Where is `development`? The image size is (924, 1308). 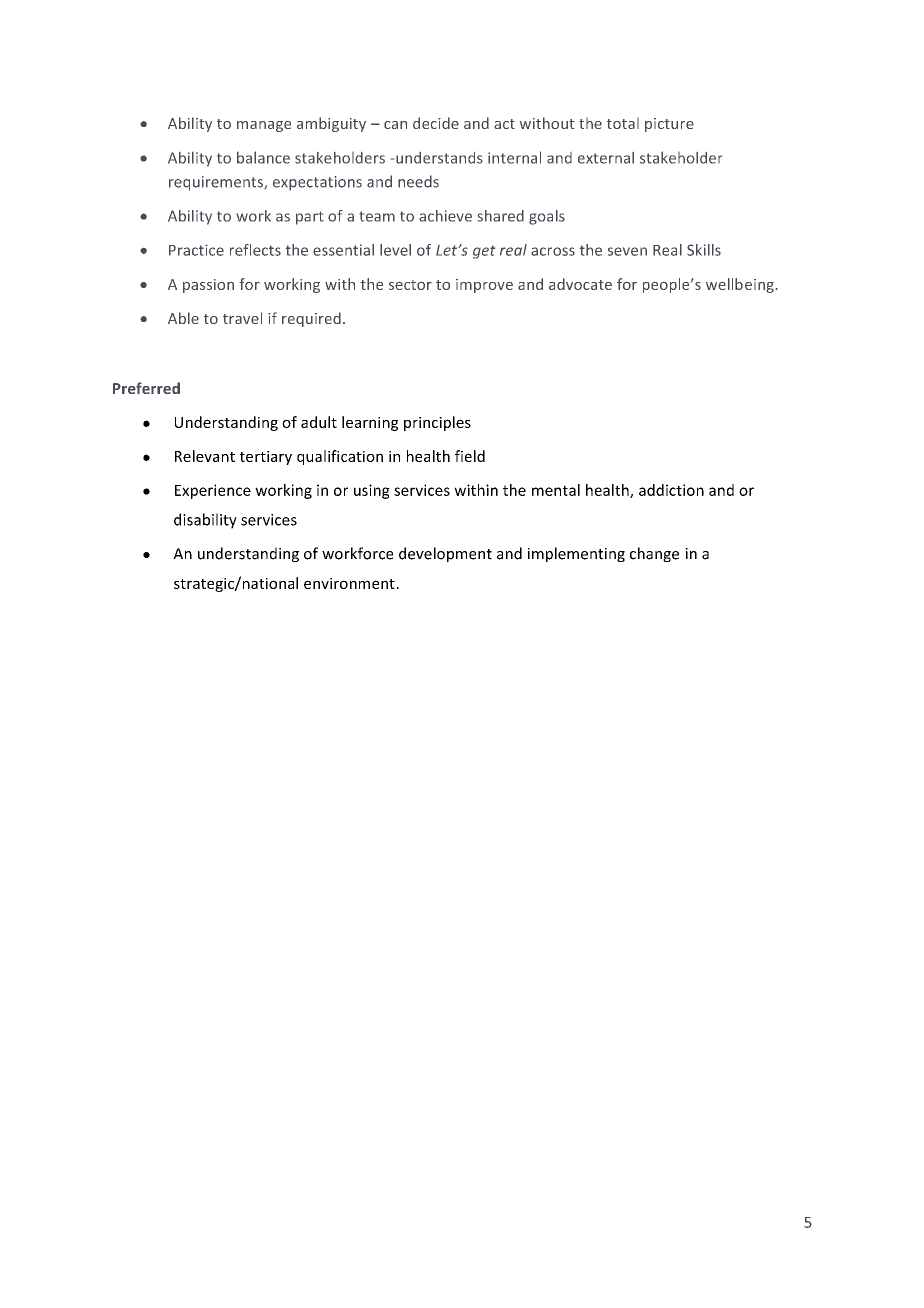
development is located at coordinates (445, 554).
